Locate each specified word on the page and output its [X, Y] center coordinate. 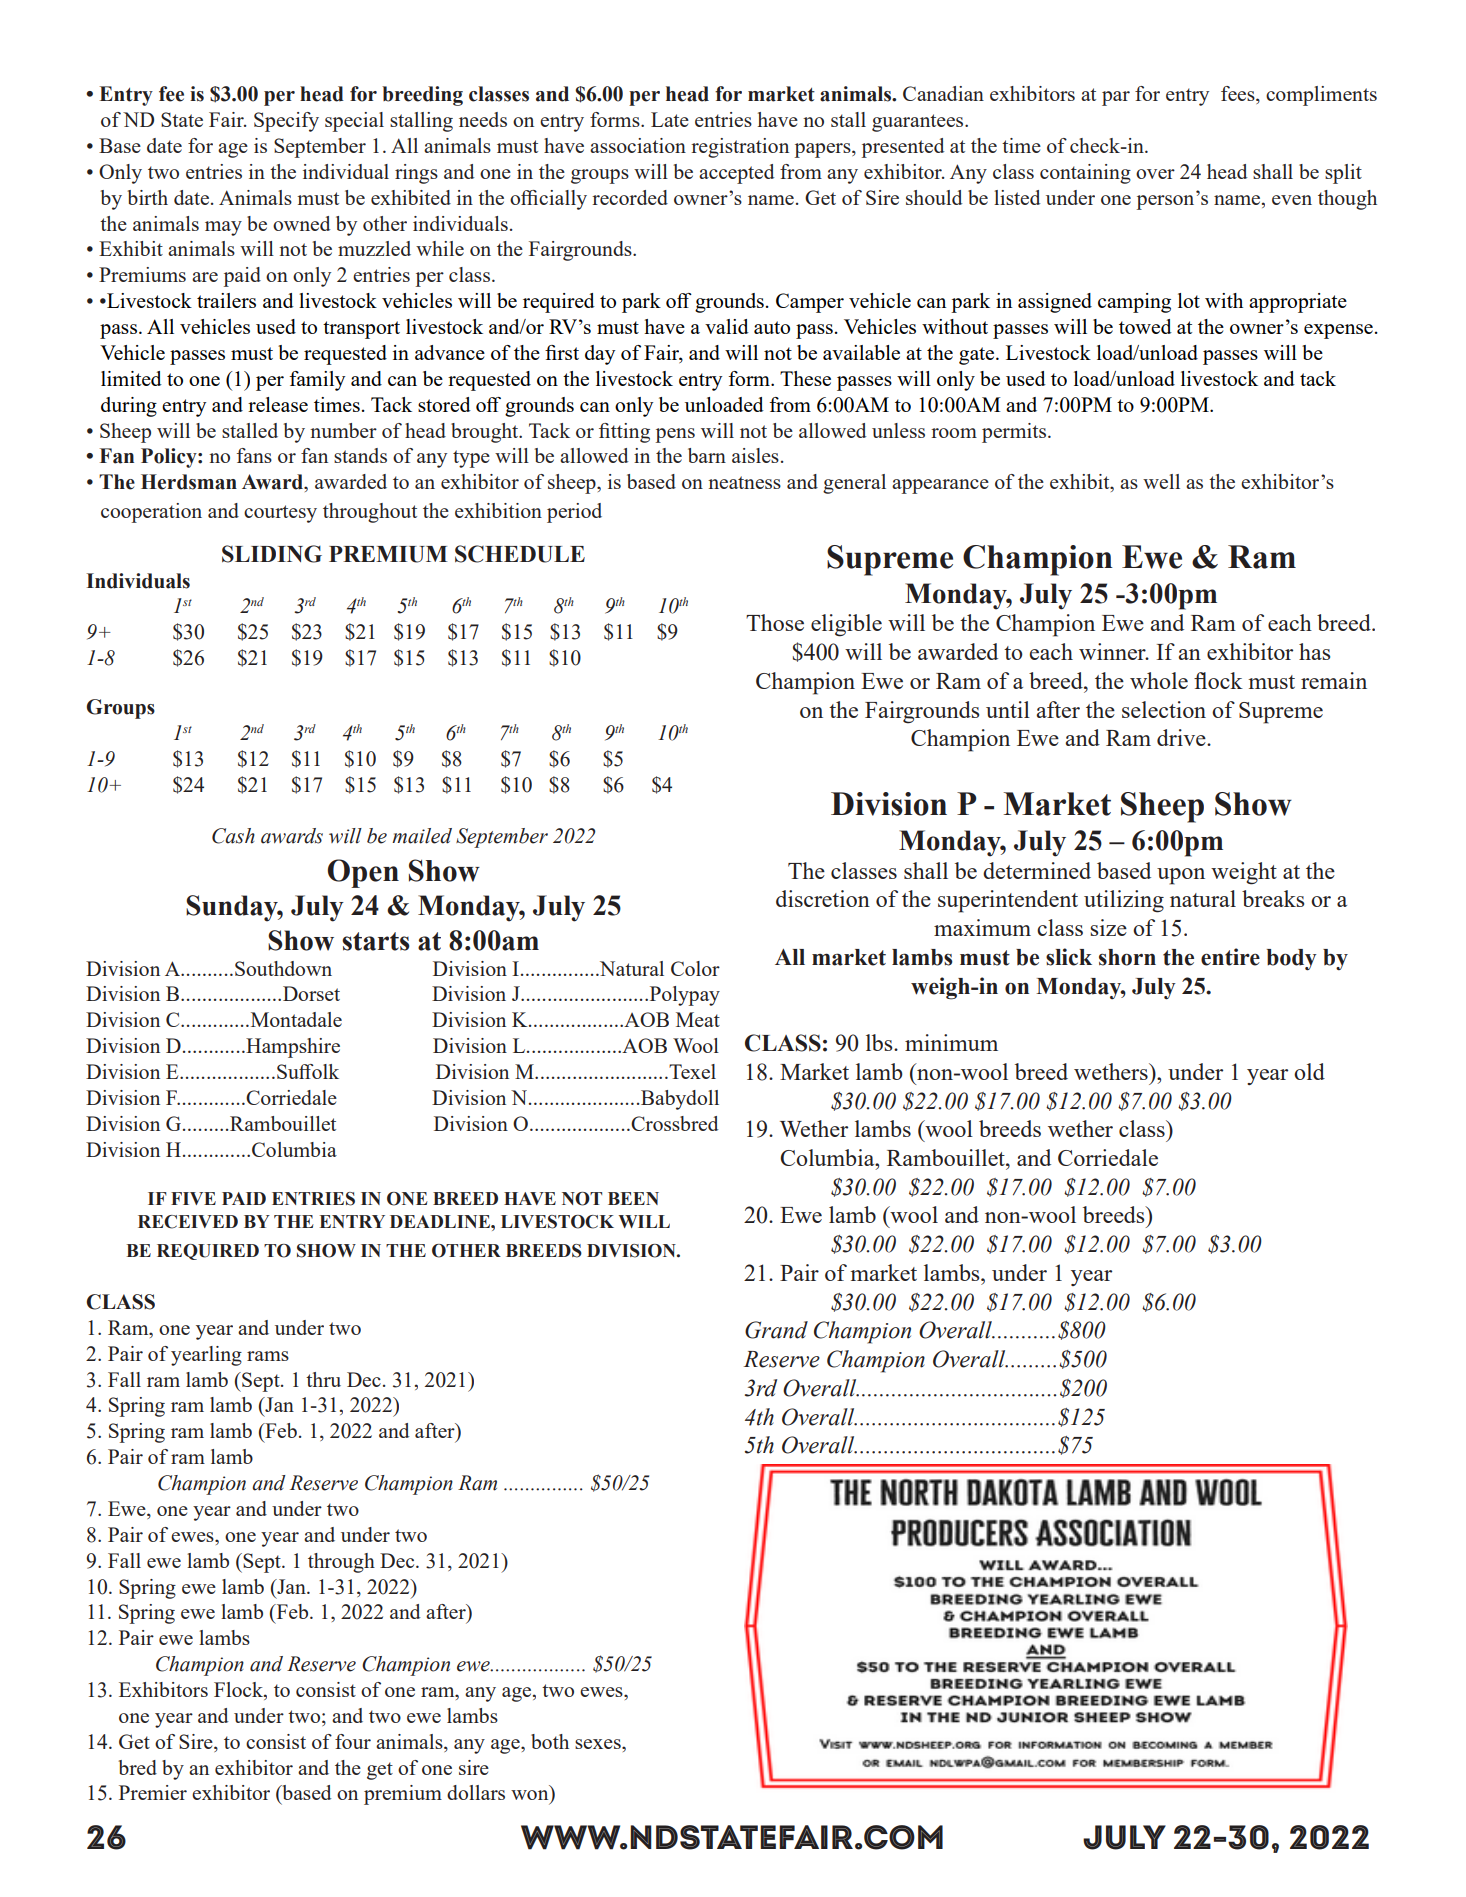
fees [1239, 95]
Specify [286, 122]
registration [740, 148]
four [353, 1741]
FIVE [193, 1198]
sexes [599, 1744]
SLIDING [272, 554]
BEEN [633, 1198]
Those [775, 622]
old [1309, 1071]
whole [1159, 680]
